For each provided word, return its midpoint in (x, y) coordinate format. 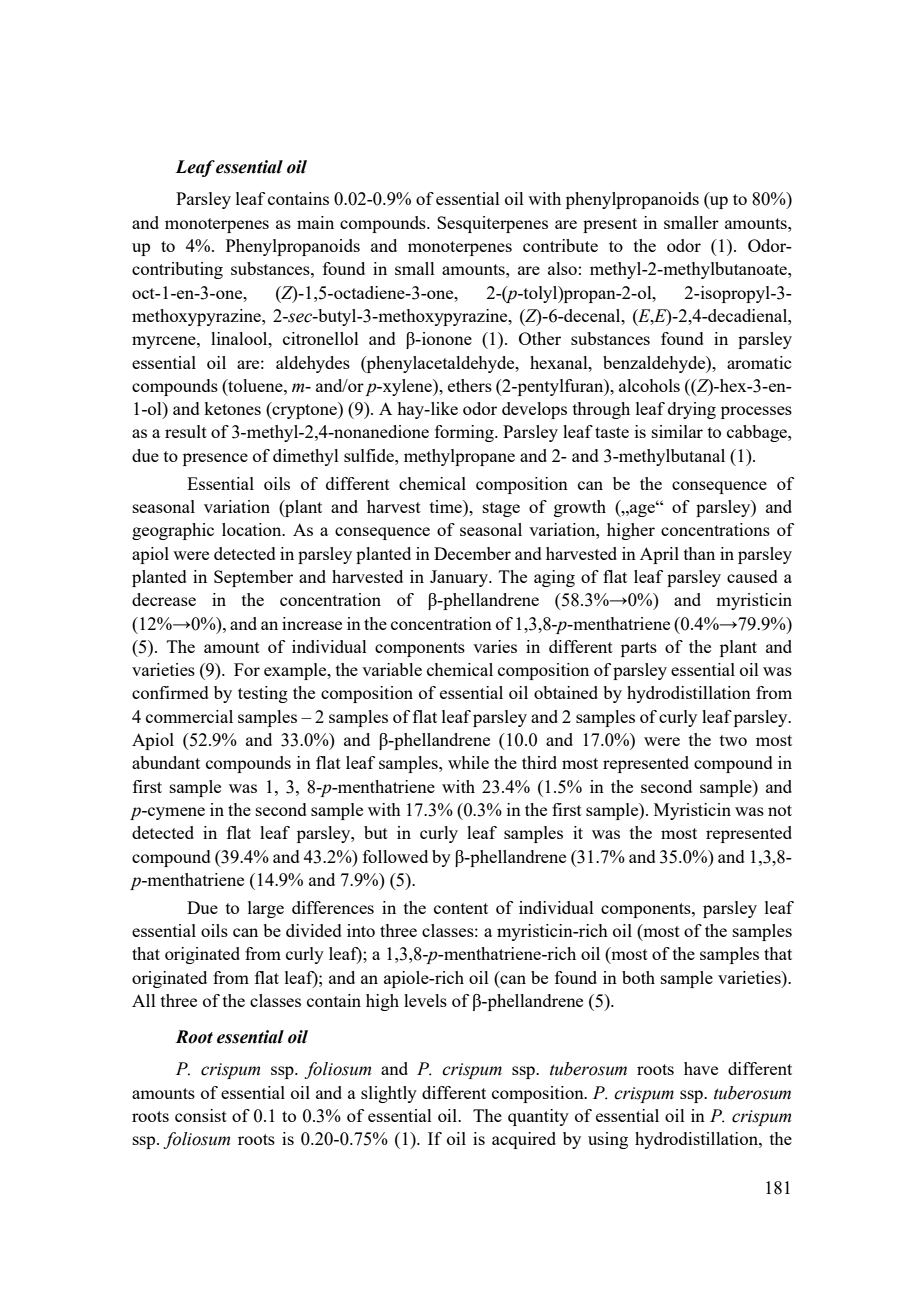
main (315, 222)
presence (215, 459)
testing (263, 694)
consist (201, 1115)
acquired (524, 1140)
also (562, 268)
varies (495, 646)
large (266, 909)
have (701, 1068)
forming (465, 433)
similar (677, 431)
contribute (560, 245)
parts (639, 649)
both (638, 977)
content (461, 908)
